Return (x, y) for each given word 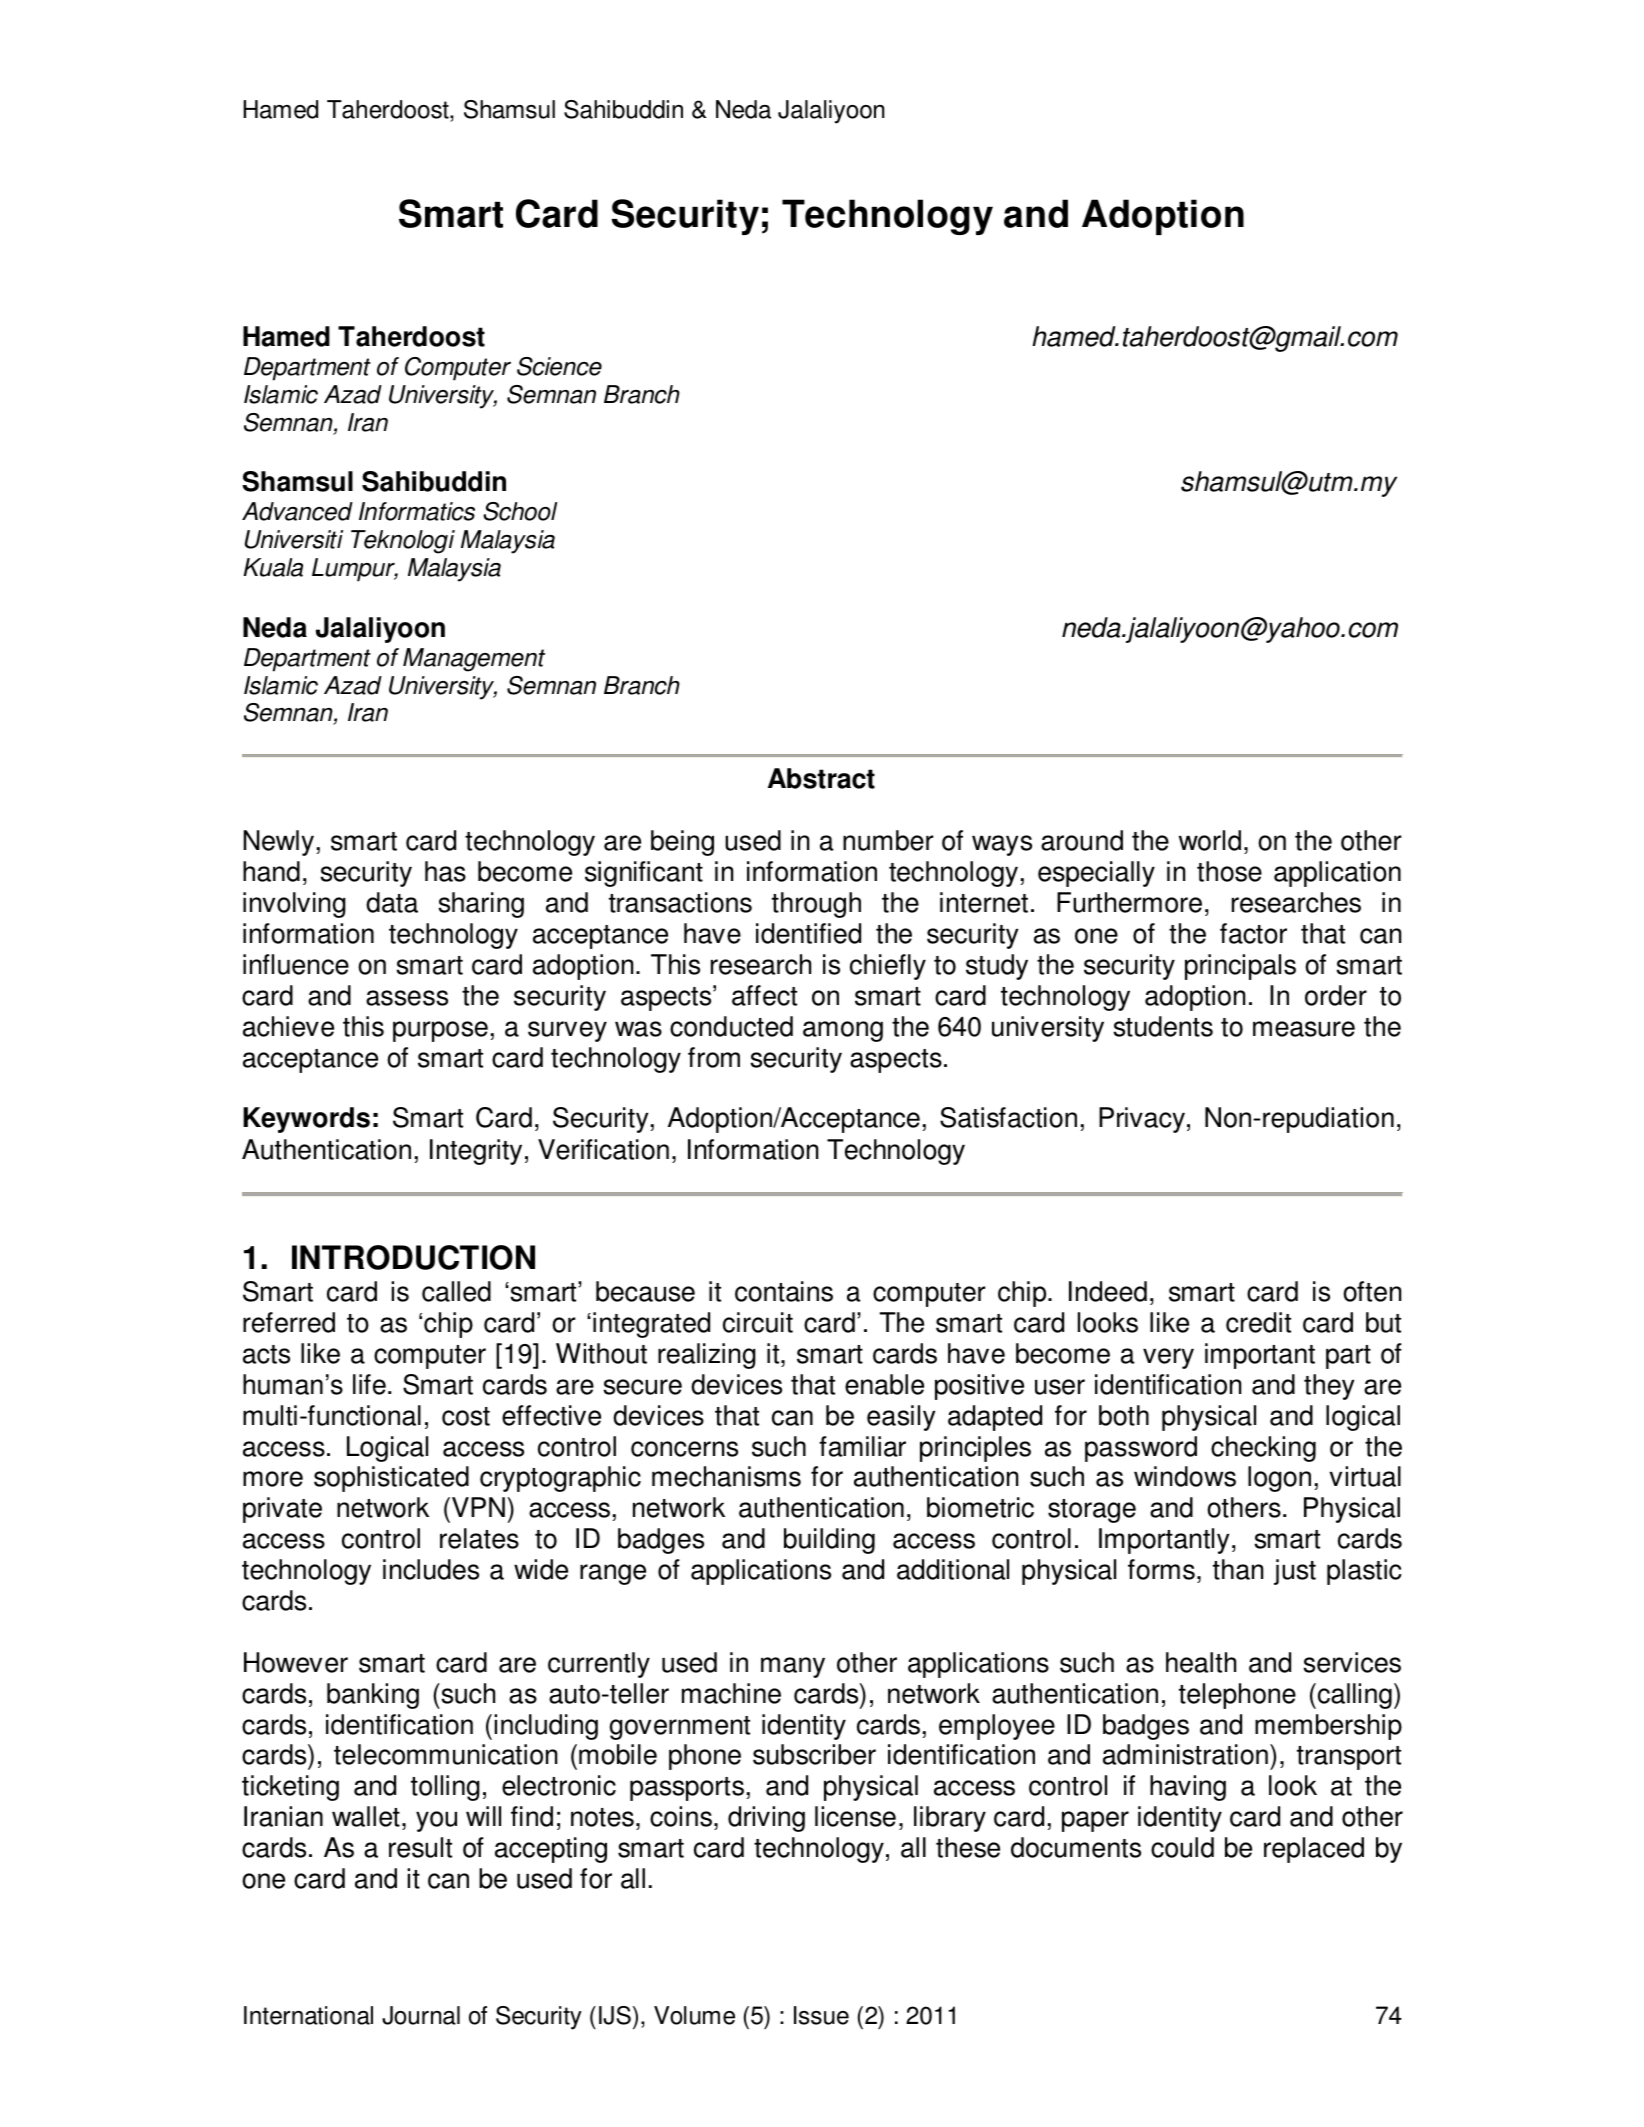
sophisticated (391, 1479)
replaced (1314, 1850)
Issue (821, 2015)
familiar (862, 1446)
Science (559, 366)
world (1210, 840)
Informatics (417, 511)
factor (1253, 933)
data (392, 902)
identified (808, 933)
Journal (421, 2015)
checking (1263, 1449)
